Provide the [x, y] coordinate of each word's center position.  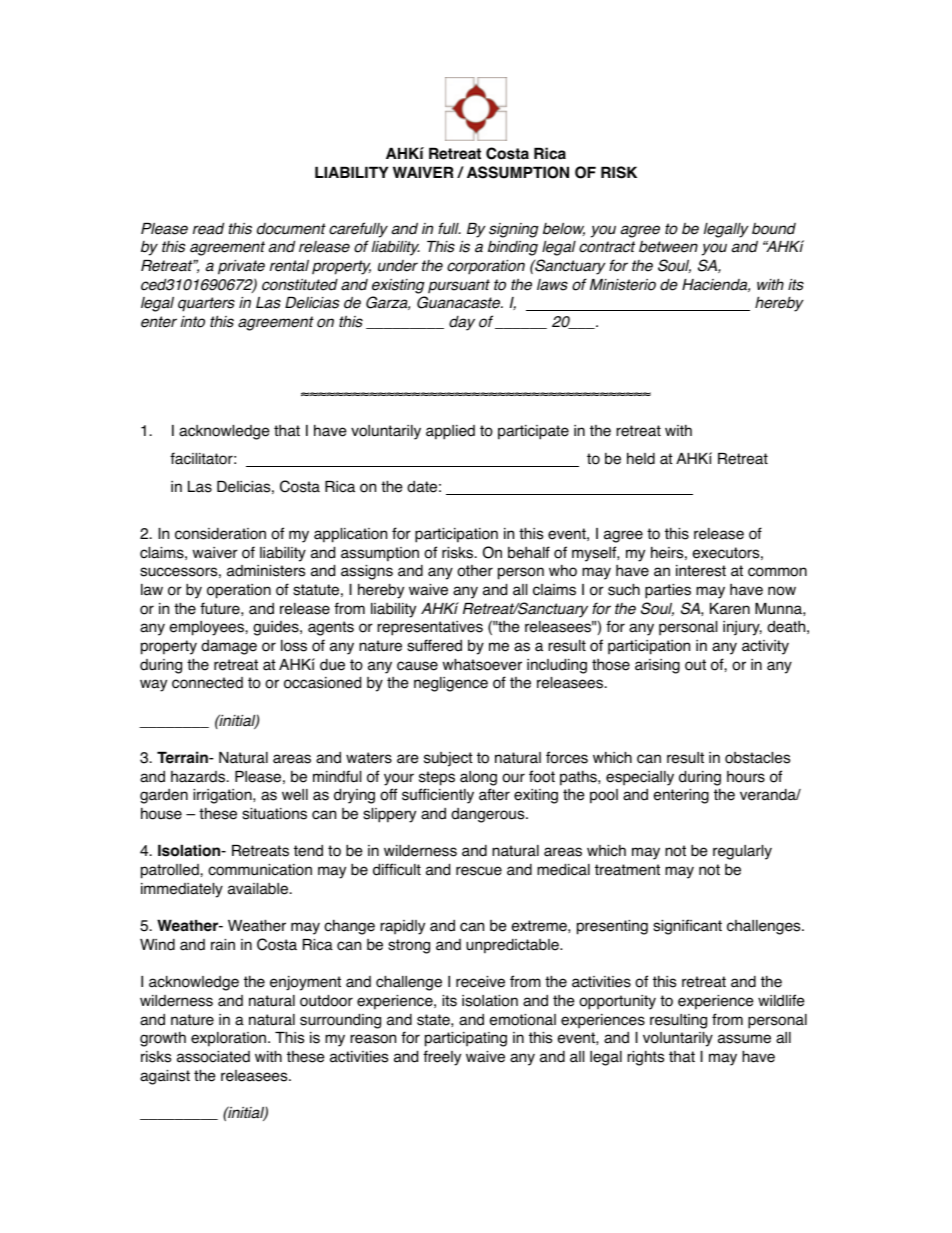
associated [213, 1057]
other [475, 571]
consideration [220, 534]
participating [466, 1039]
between [668, 247]
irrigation [223, 796]
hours [746, 777]
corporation [486, 267]
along [478, 778]
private [241, 267]
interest [701, 571]
